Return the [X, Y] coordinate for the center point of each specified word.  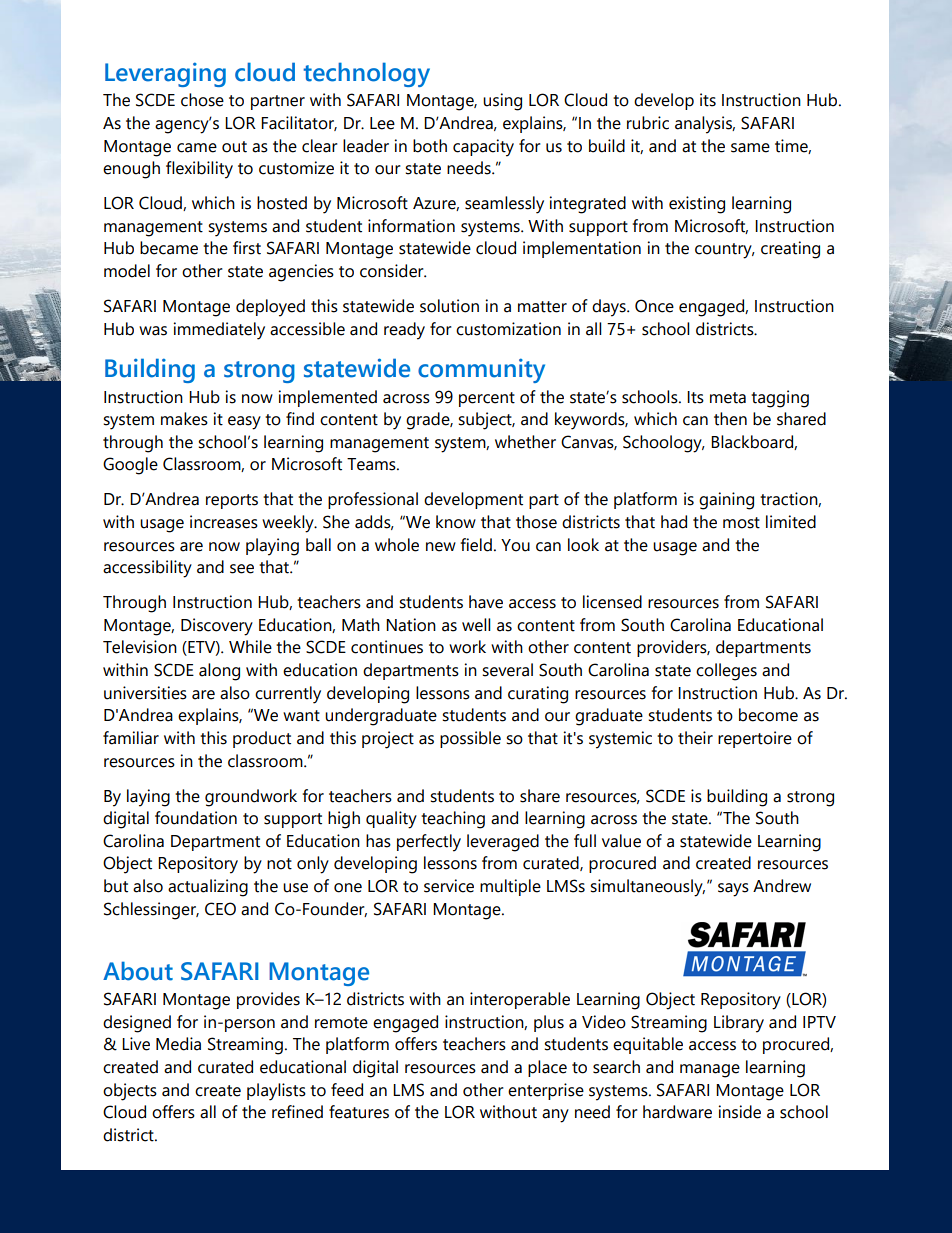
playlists [276, 1092]
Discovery [217, 627]
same [750, 148]
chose [202, 100]
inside [739, 1112]
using [502, 102]
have [486, 602]
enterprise [546, 1091]
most [741, 523]
